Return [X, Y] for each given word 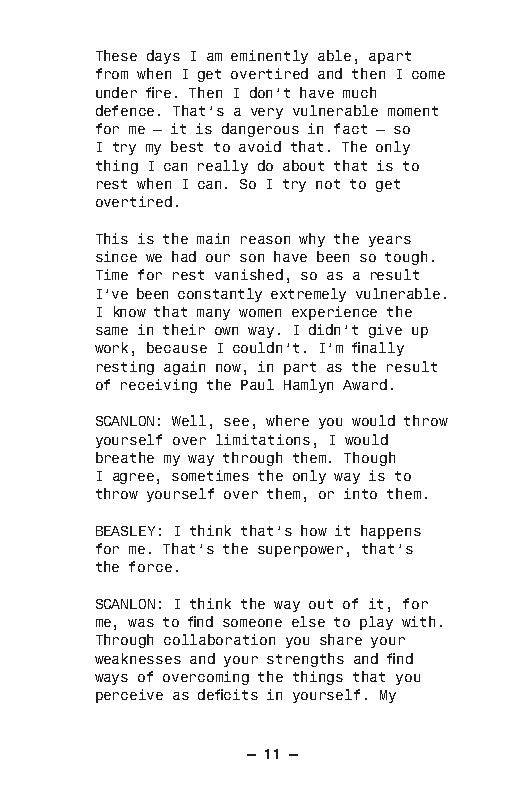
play [376, 623]
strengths [305, 660]
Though [369, 459]
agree [133, 478]
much [359, 92]
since [116, 256]
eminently [269, 57]
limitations [263, 439]
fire [158, 92]
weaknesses [138, 658]
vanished [249, 274]
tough [406, 258]
